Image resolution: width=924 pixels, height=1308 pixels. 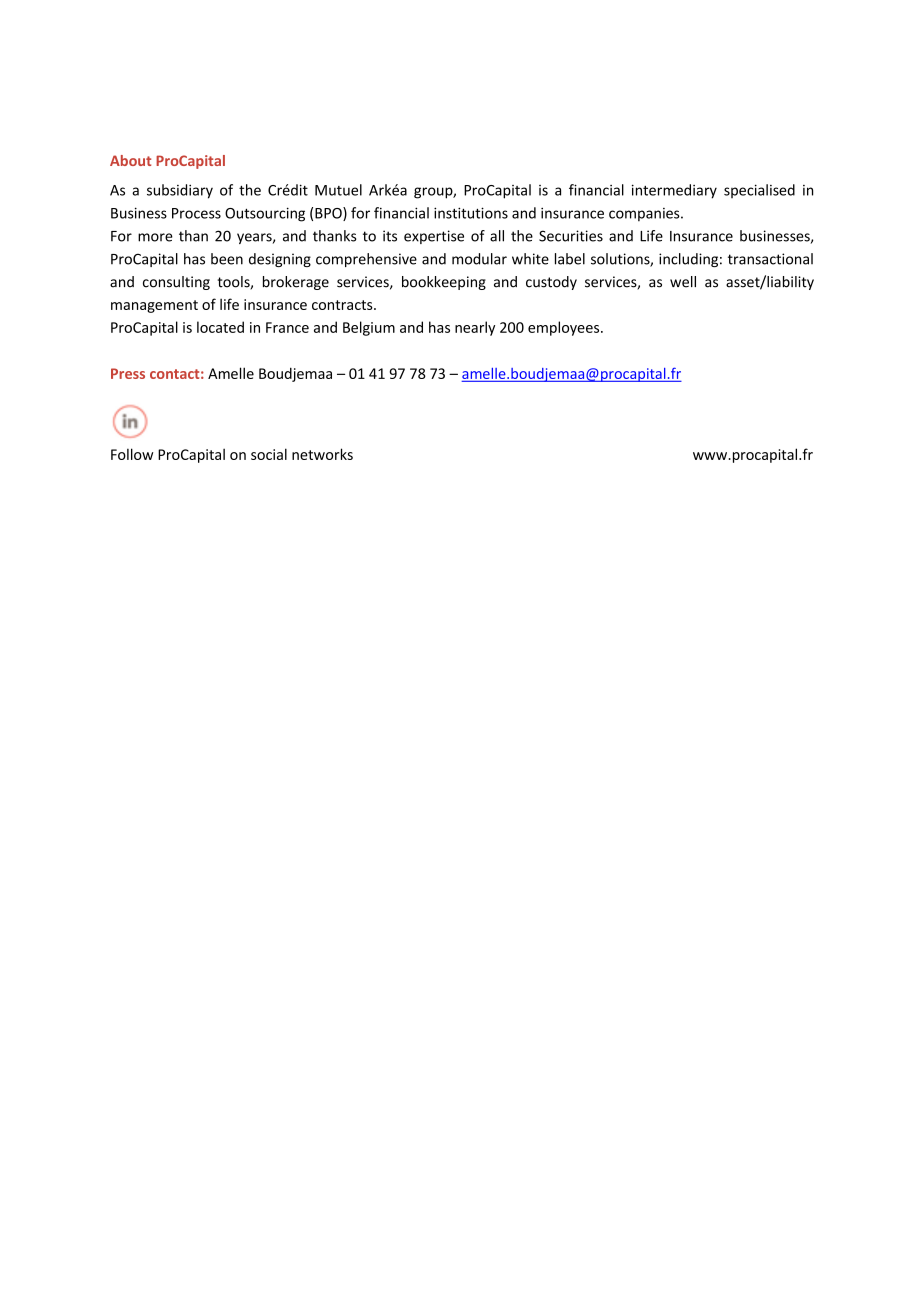 I want to click on expertise, so click(x=434, y=237).
